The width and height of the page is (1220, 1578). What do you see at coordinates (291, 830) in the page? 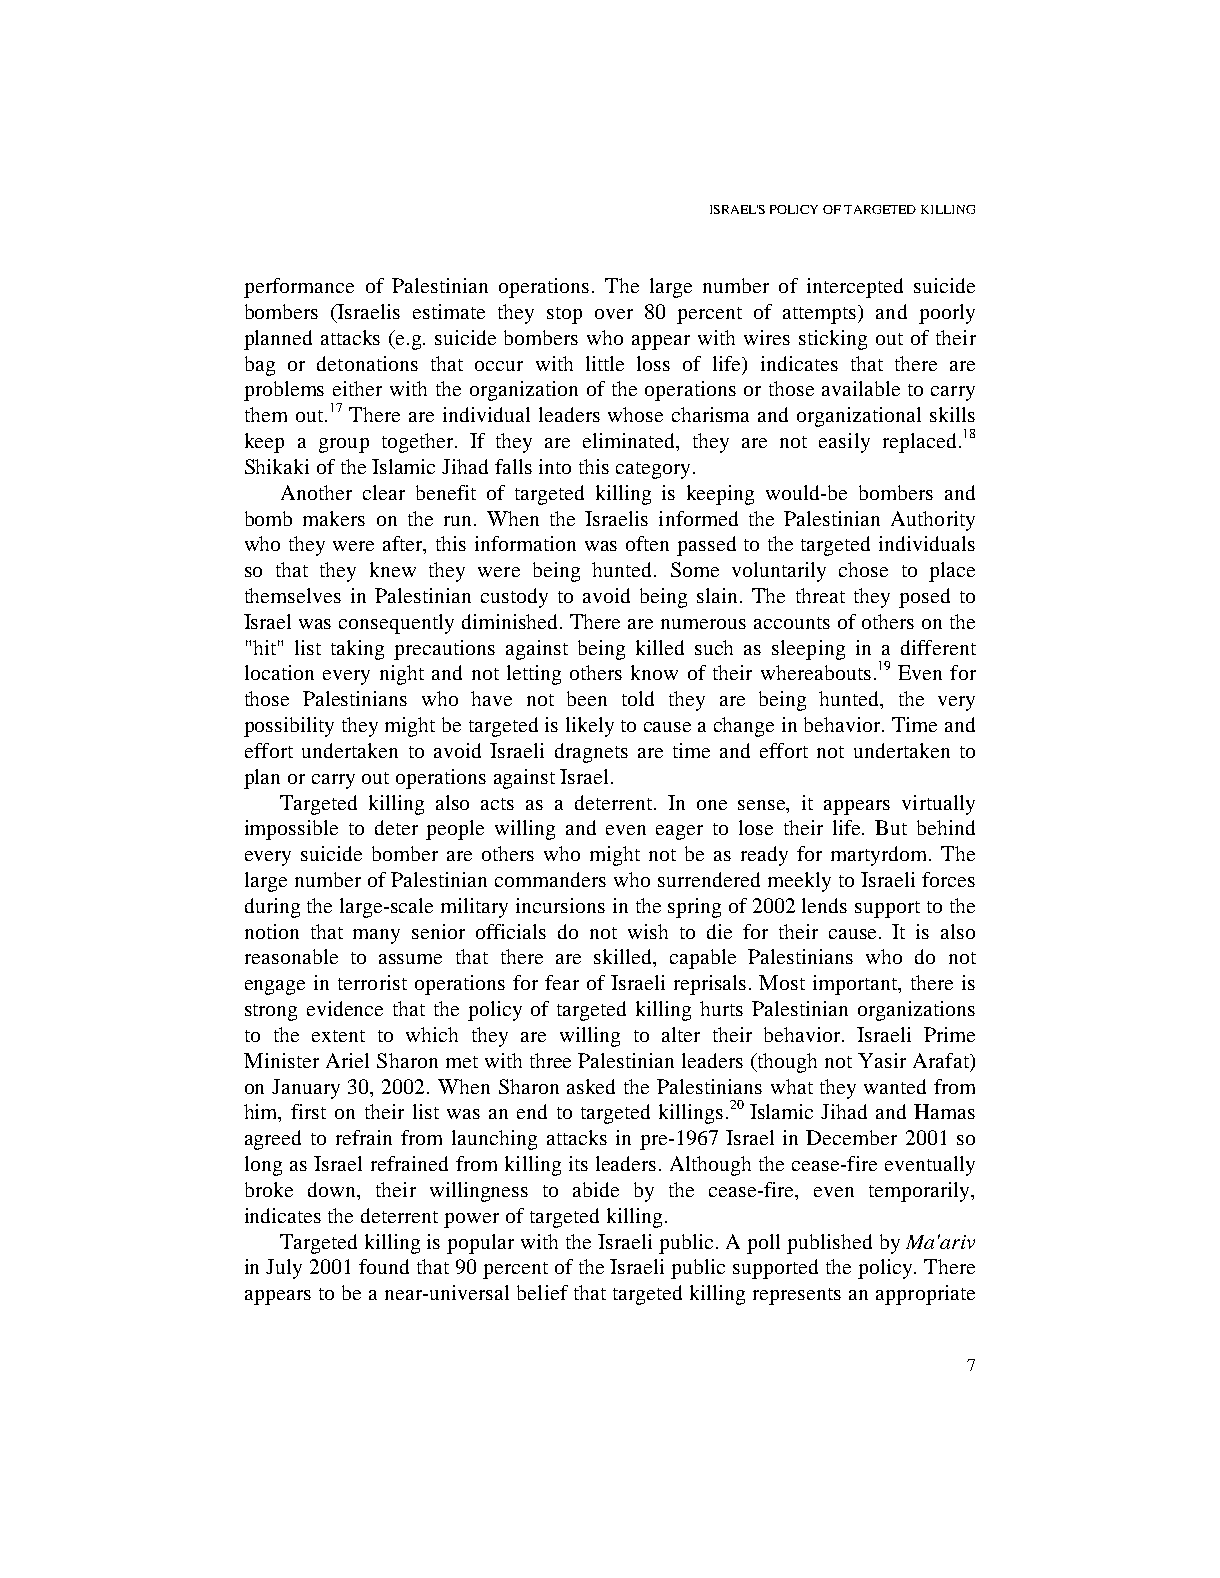
I see `impossible` at bounding box center [291, 830].
